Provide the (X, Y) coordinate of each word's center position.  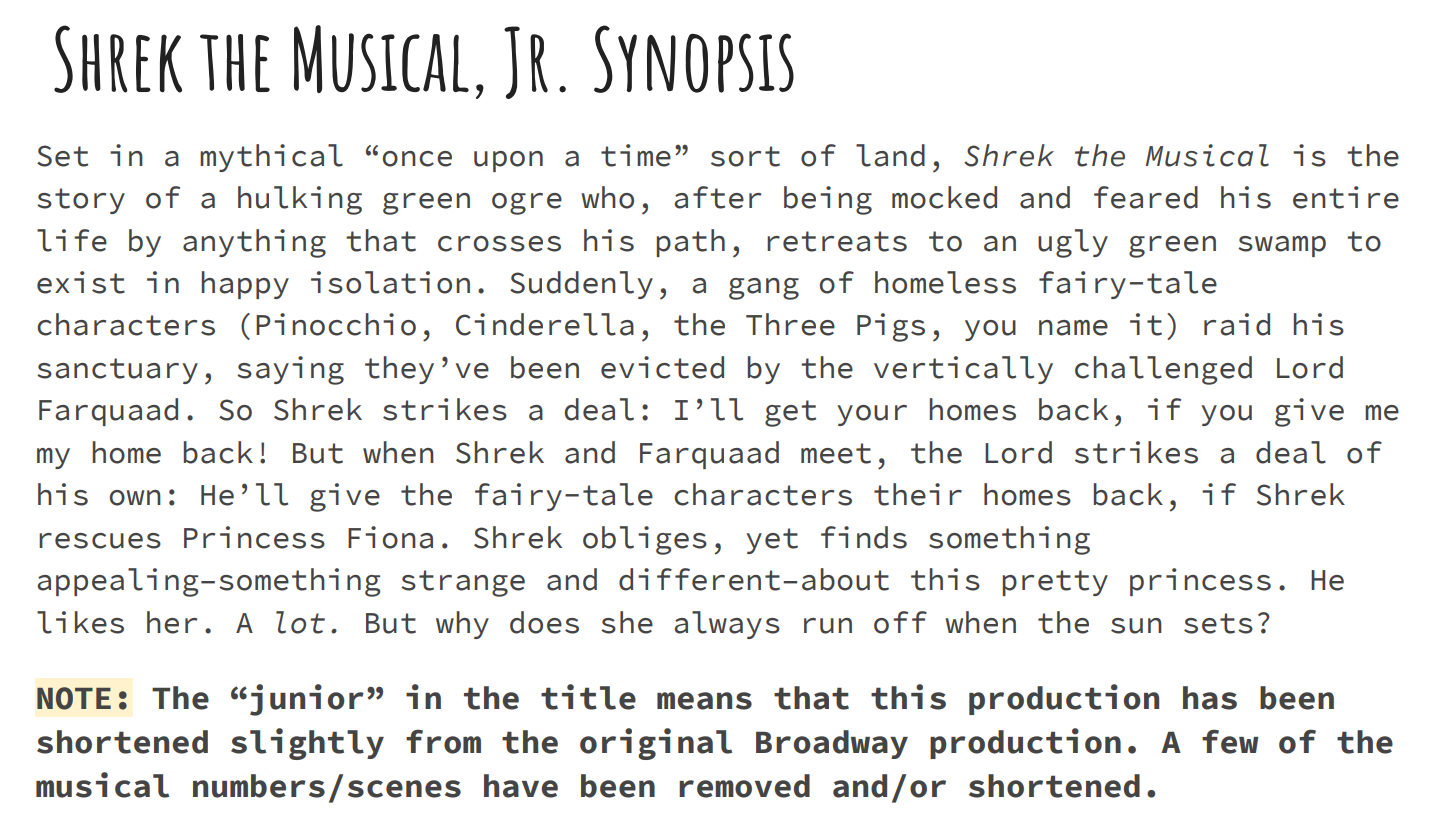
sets (1218, 623)
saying (290, 370)
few (1230, 742)
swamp (1282, 246)
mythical (271, 158)
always (727, 625)
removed (744, 786)
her (172, 622)
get (790, 413)
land (890, 155)
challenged (1163, 370)
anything (254, 243)
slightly (307, 744)
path (690, 243)
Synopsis (694, 59)
